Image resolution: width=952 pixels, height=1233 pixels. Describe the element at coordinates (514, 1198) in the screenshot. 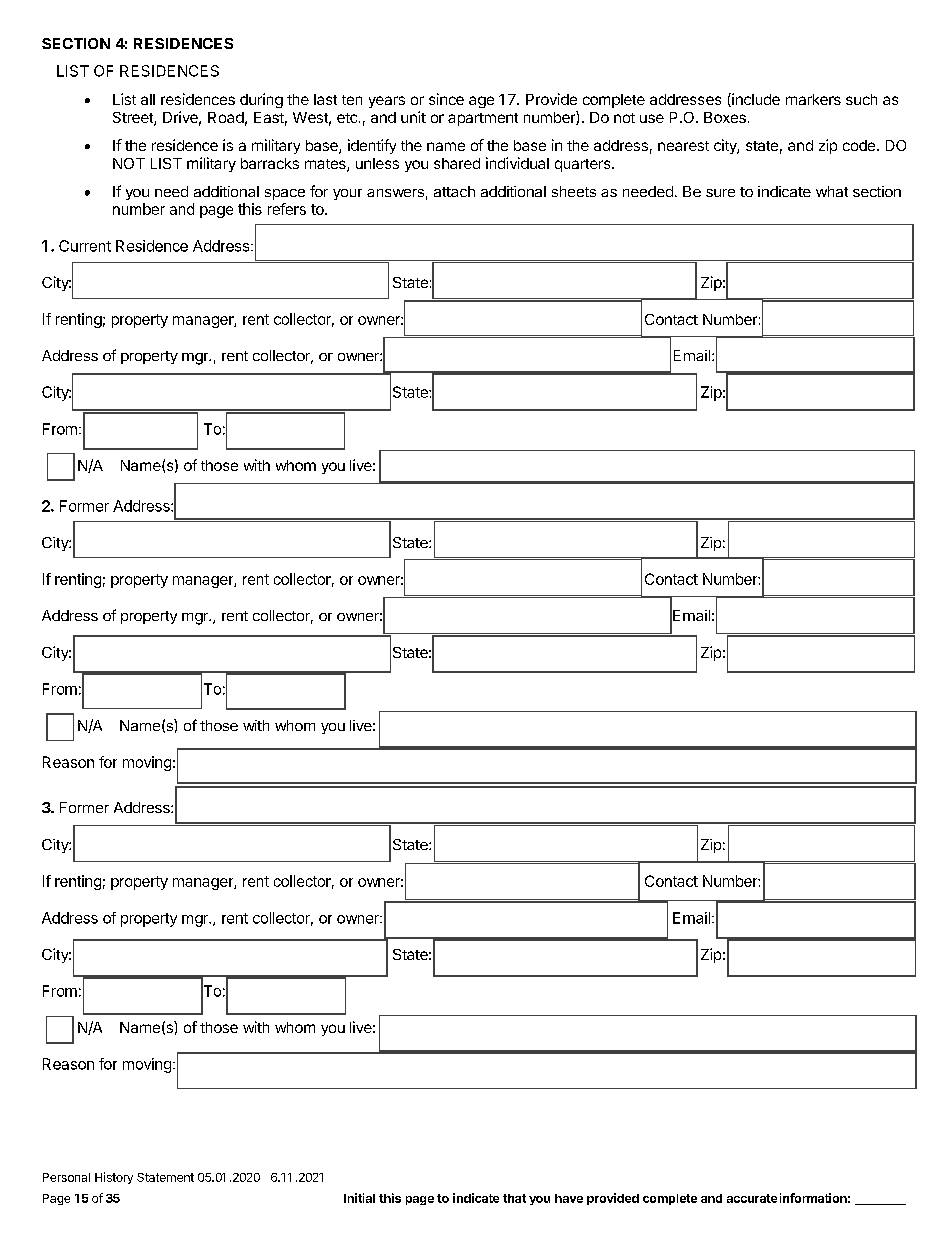

I see `that` at that location.
